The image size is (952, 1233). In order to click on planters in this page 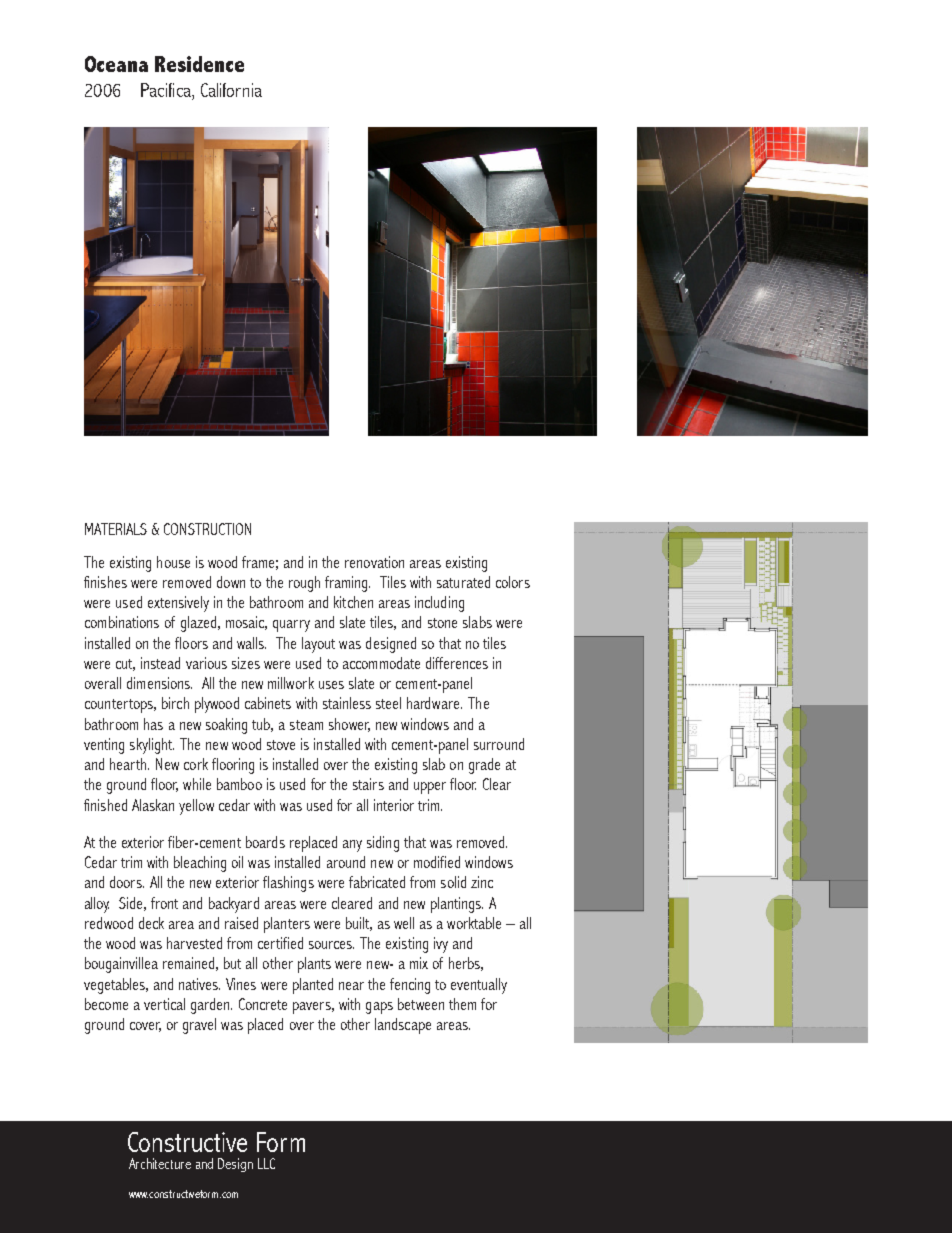, I will do `click(287, 925)`.
